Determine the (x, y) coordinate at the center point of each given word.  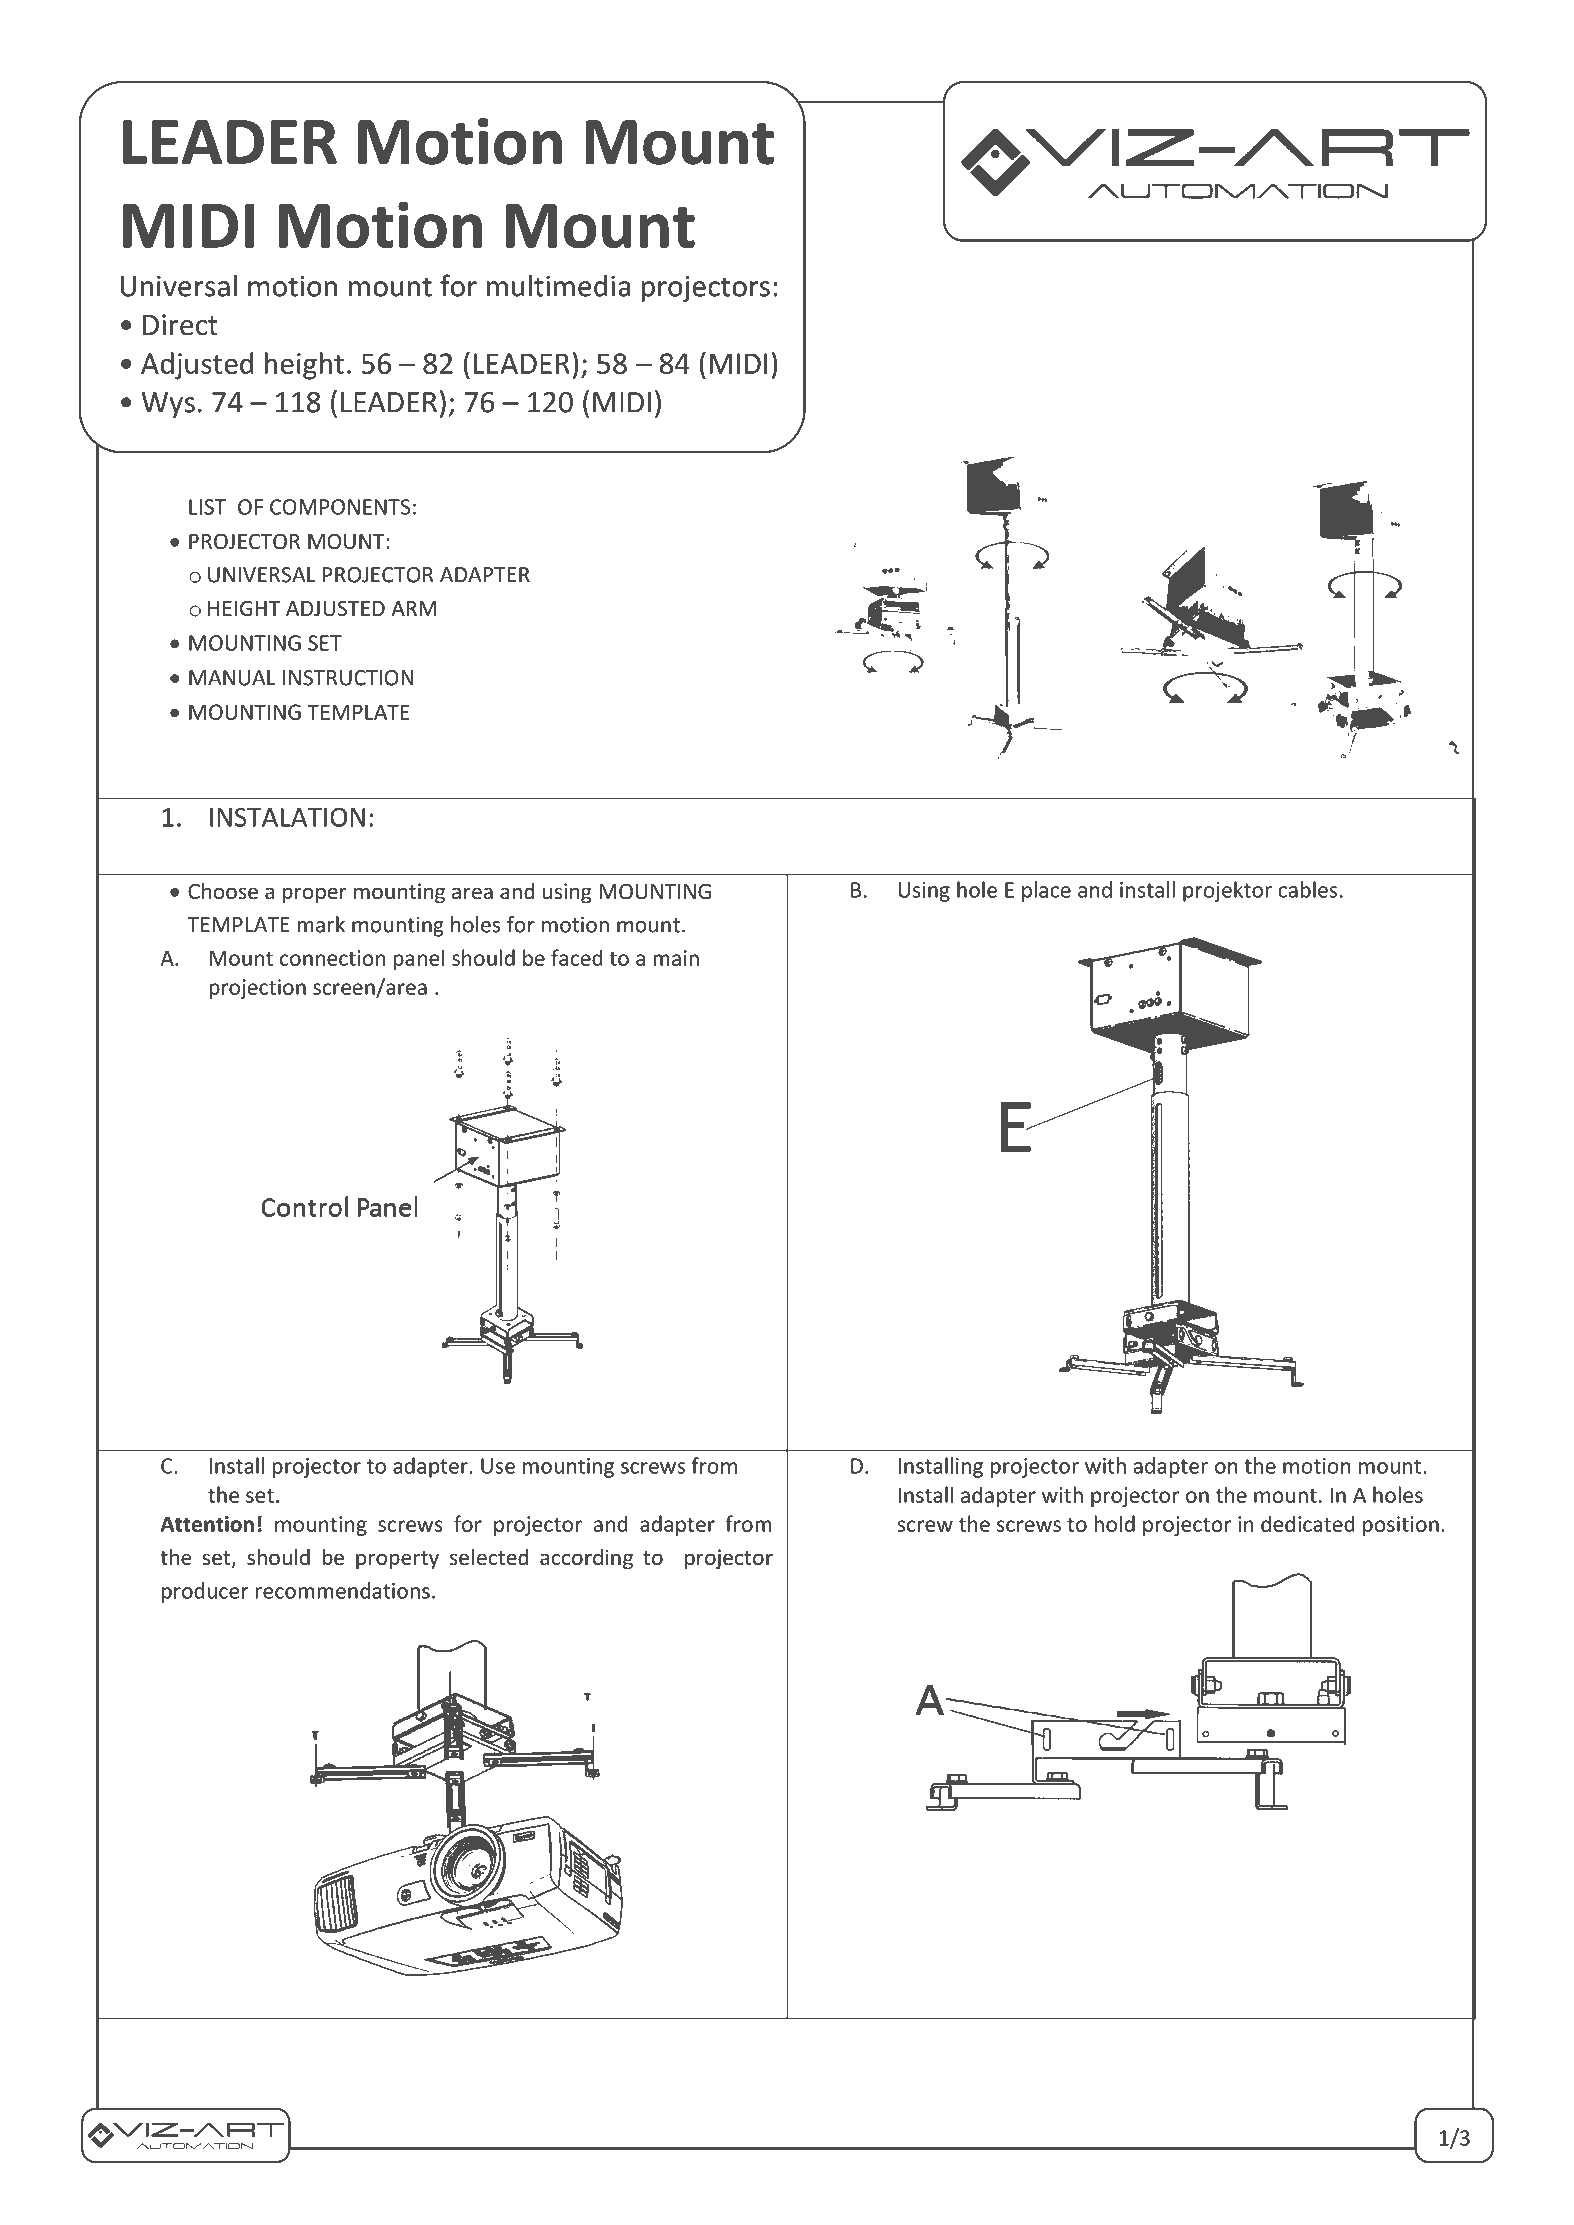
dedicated (1308, 1523)
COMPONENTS (340, 507)
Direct (180, 325)
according (586, 1559)
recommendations (342, 1590)
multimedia (558, 285)
